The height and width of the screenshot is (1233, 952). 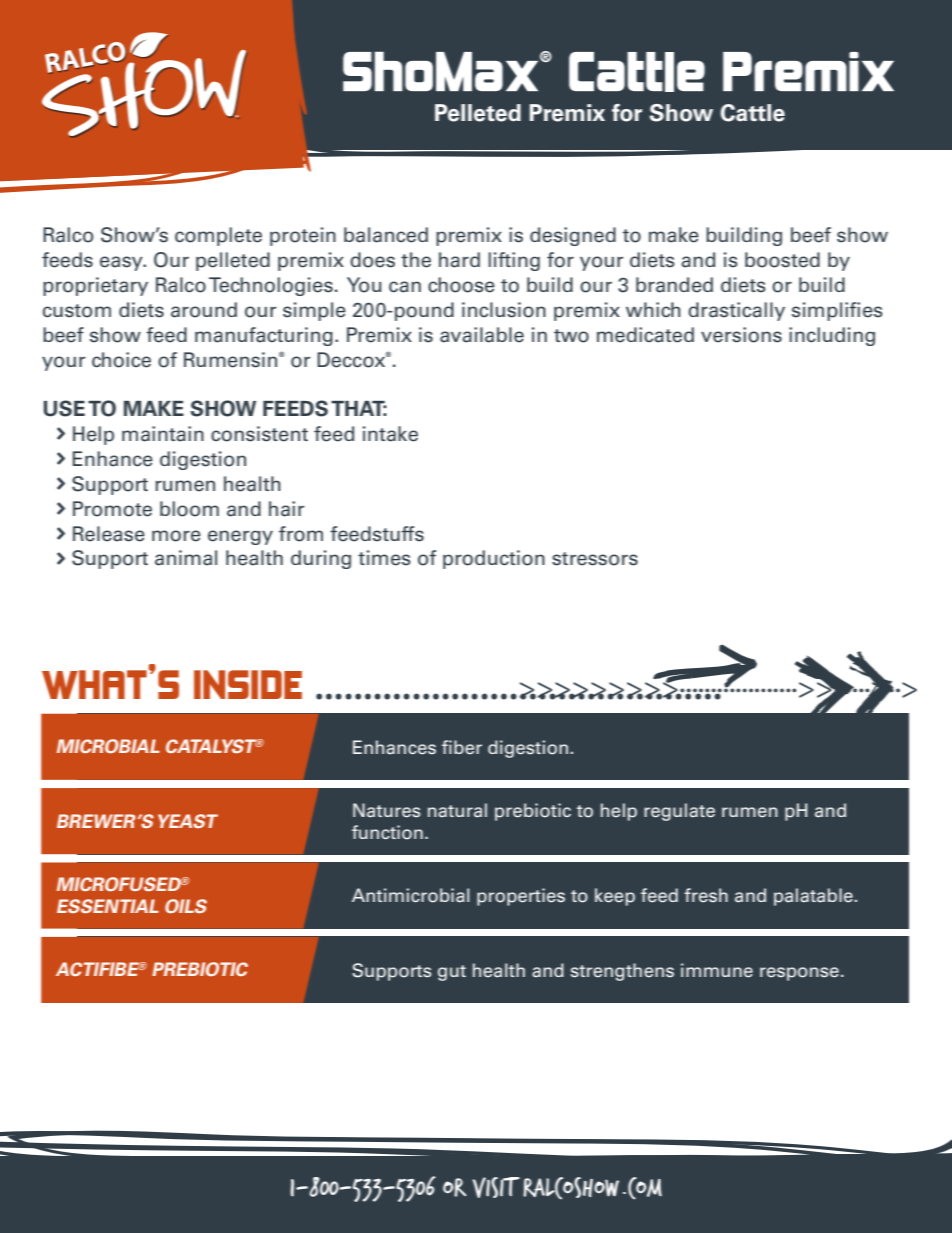 What do you see at coordinates (799, 974) in the screenshot?
I see `response` at bounding box center [799, 974].
